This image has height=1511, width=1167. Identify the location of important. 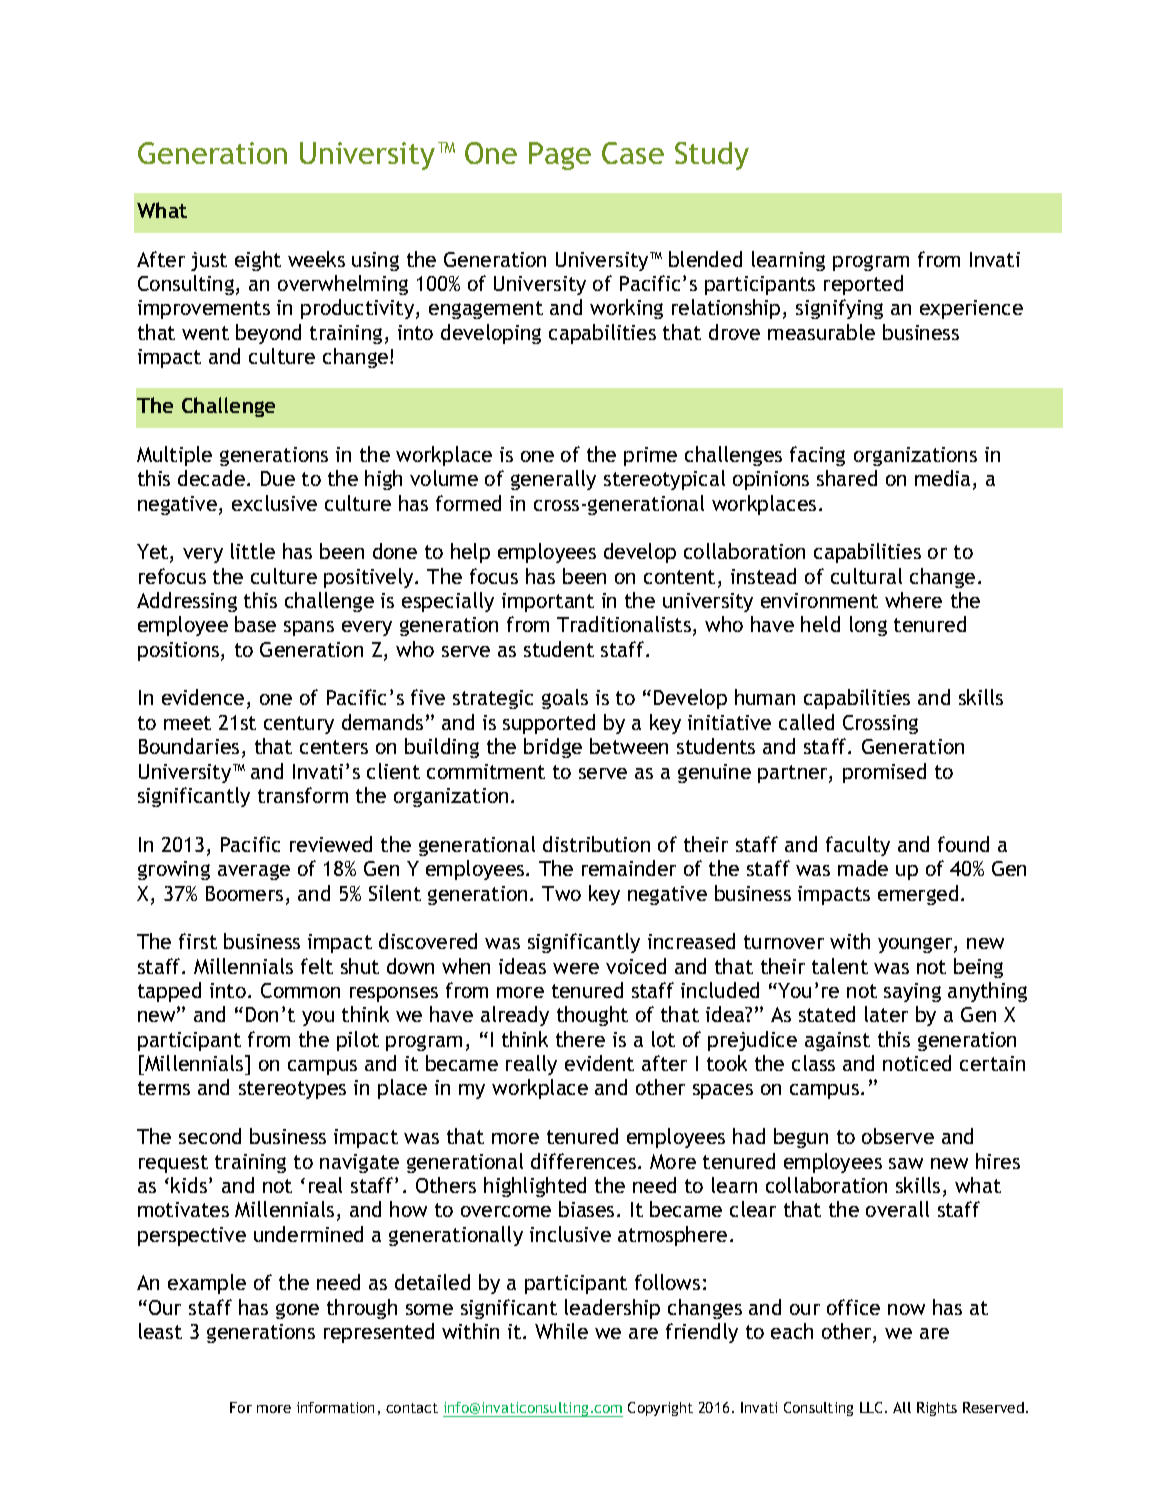
(548, 602).
